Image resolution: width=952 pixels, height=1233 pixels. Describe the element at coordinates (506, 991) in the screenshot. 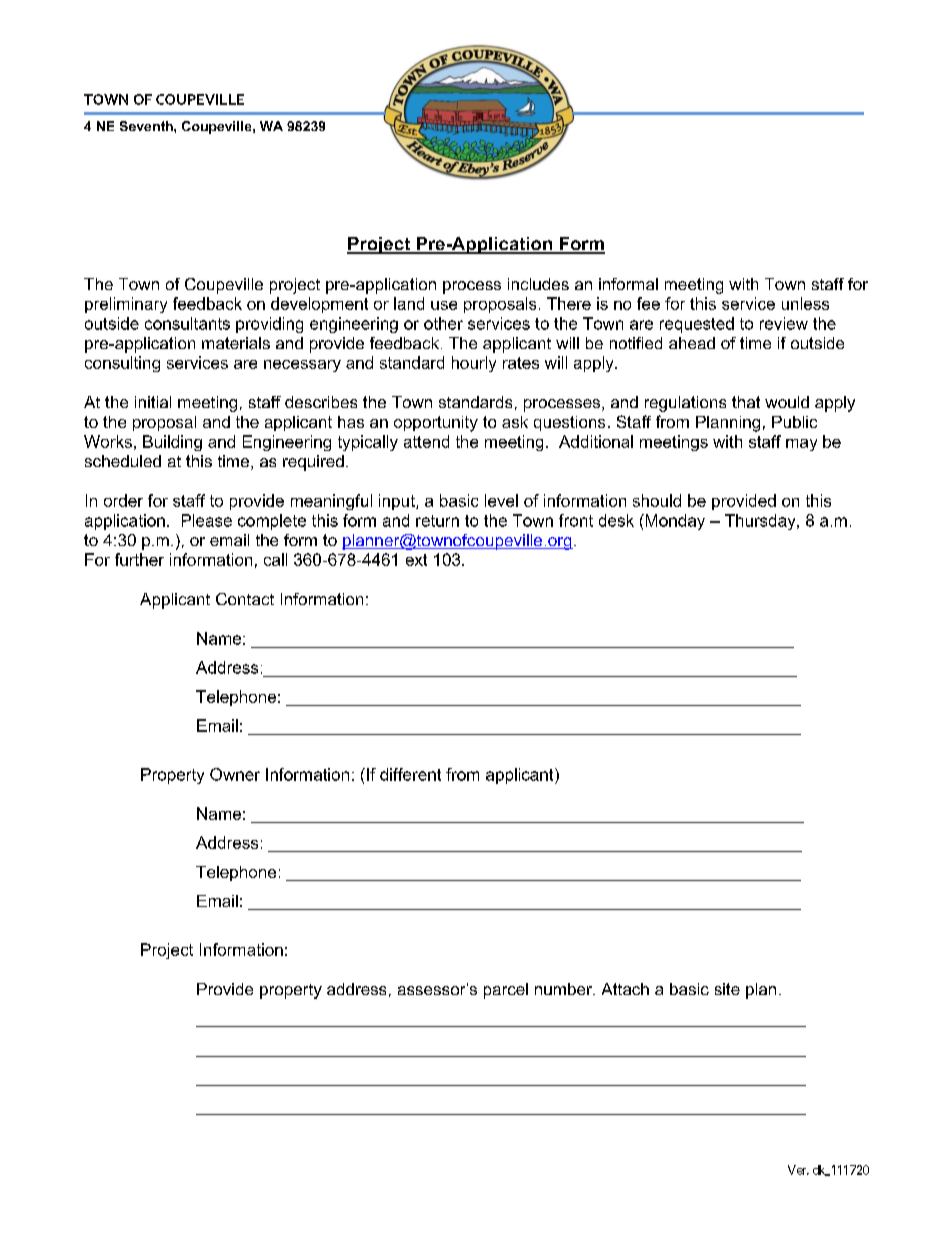

I see `parcel` at that location.
